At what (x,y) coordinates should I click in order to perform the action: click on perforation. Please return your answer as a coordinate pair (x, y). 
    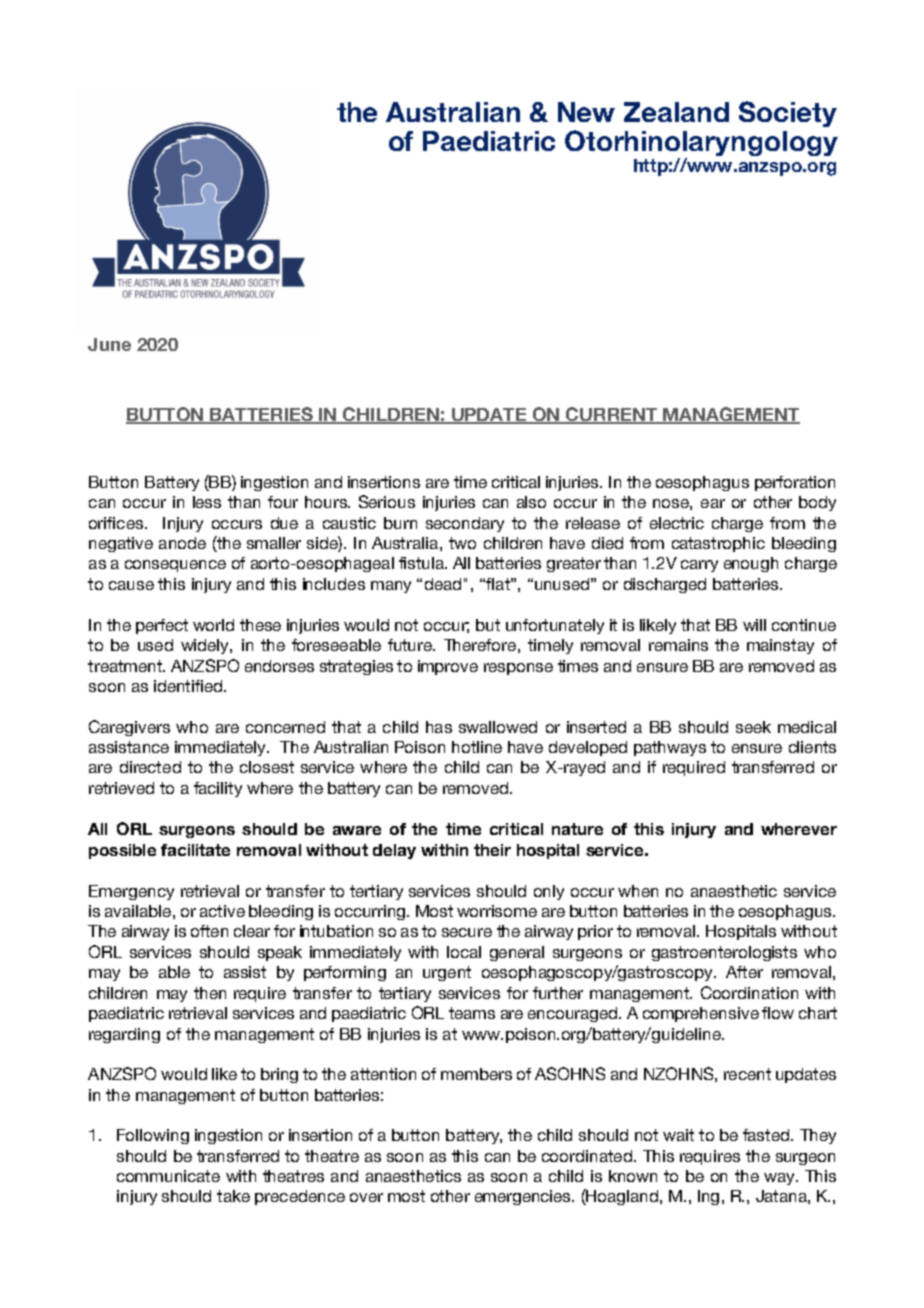
    Looking at the image, I should click on (795, 483).
